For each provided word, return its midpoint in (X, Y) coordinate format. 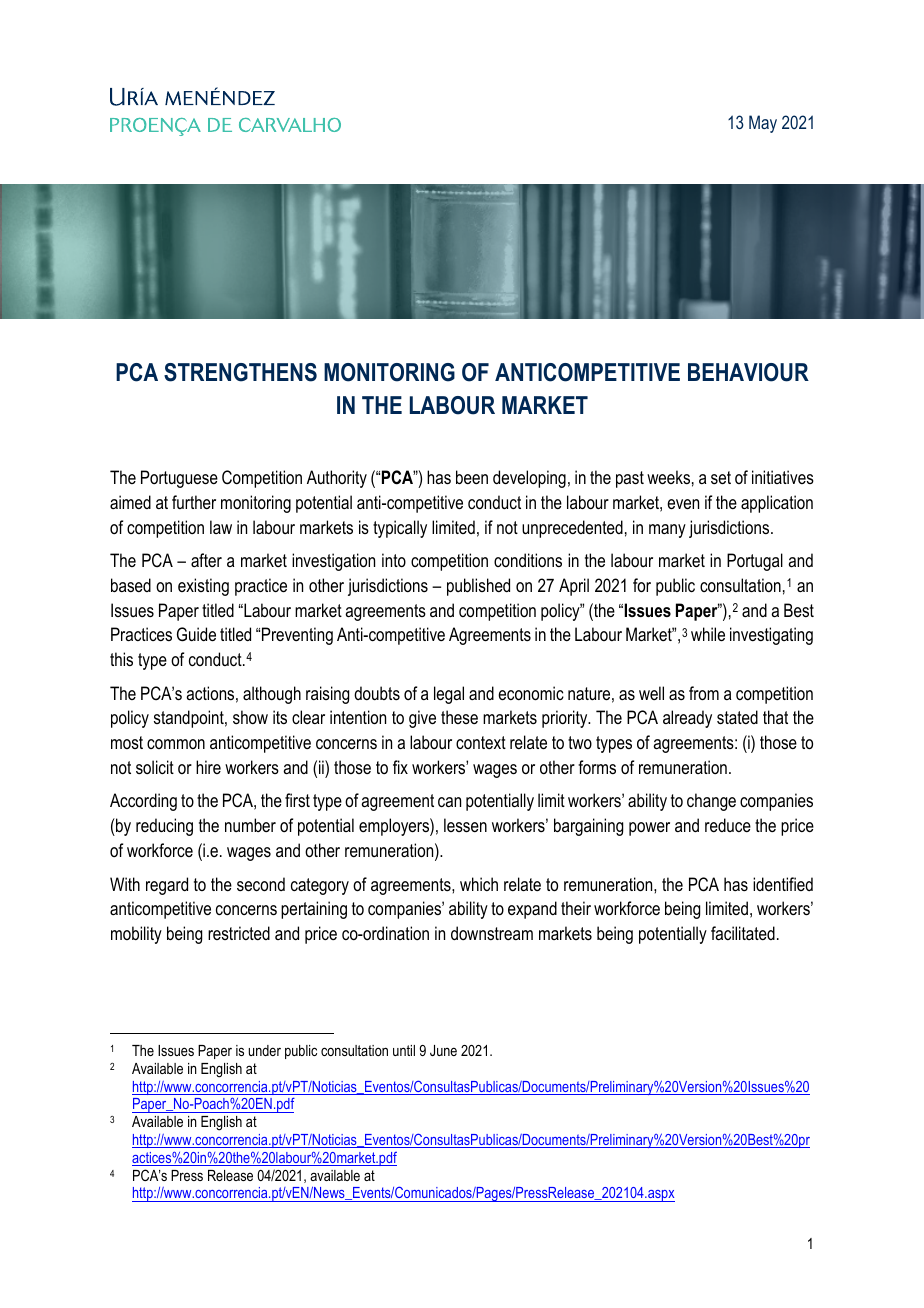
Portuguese (179, 479)
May (763, 124)
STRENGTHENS (240, 372)
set (721, 477)
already (687, 719)
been (472, 477)
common (176, 744)
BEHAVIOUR (748, 372)
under (265, 1050)
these (459, 717)
